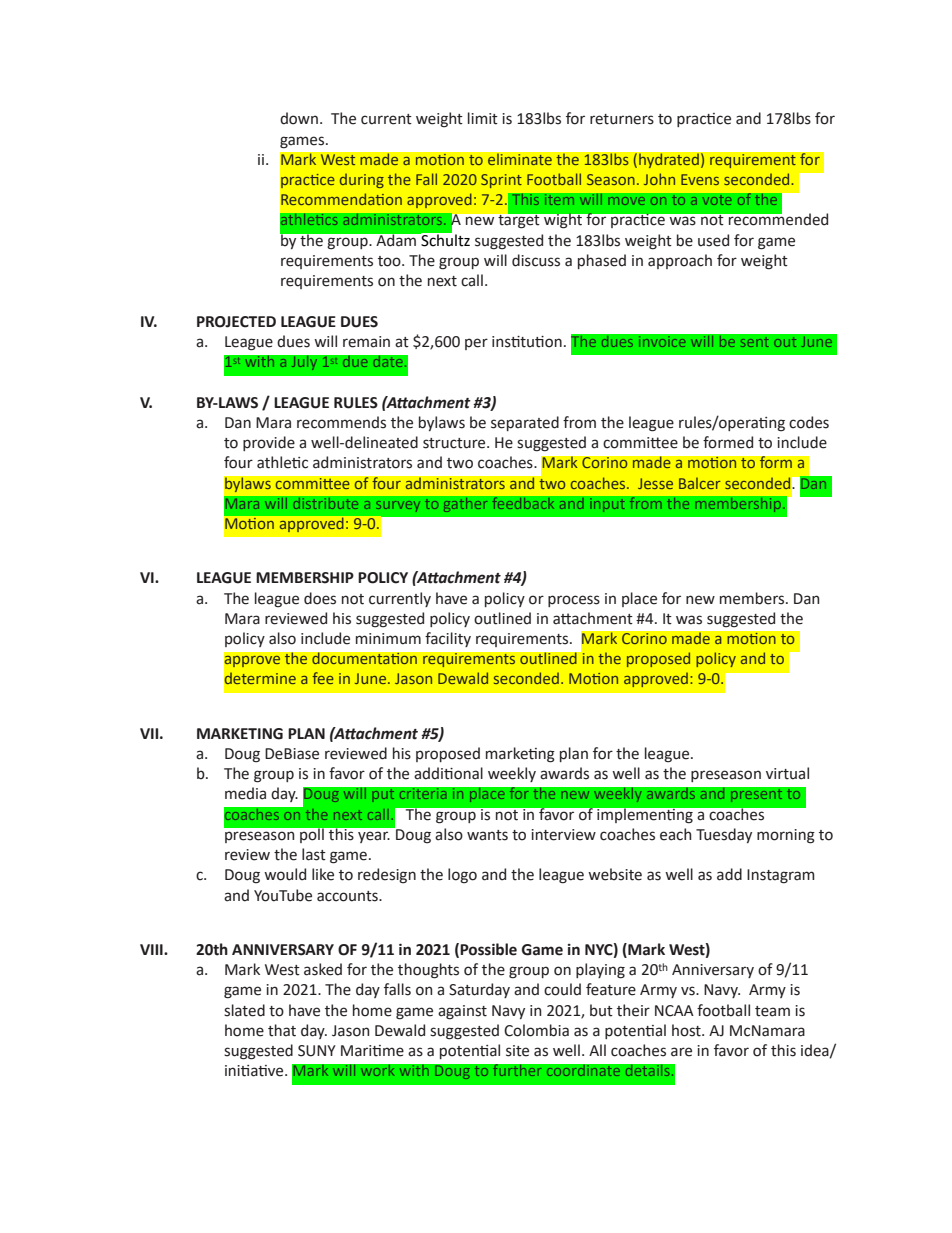 This image has width=952, height=1233. What do you see at coordinates (299, 118) in the image?
I see `down` at bounding box center [299, 118].
